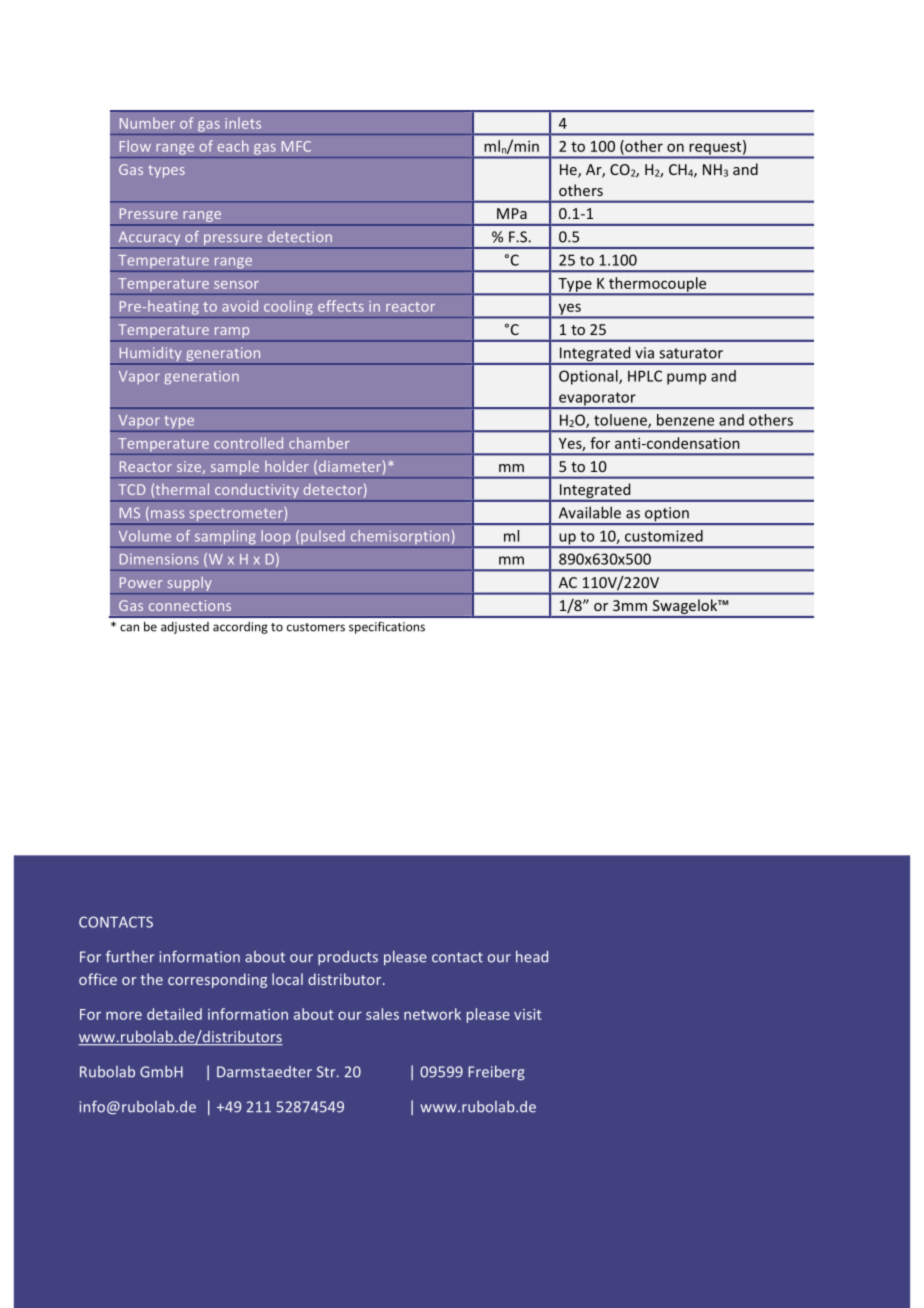 This screenshot has height=1308, width=924. I want to click on customized, so click(664, 536).
